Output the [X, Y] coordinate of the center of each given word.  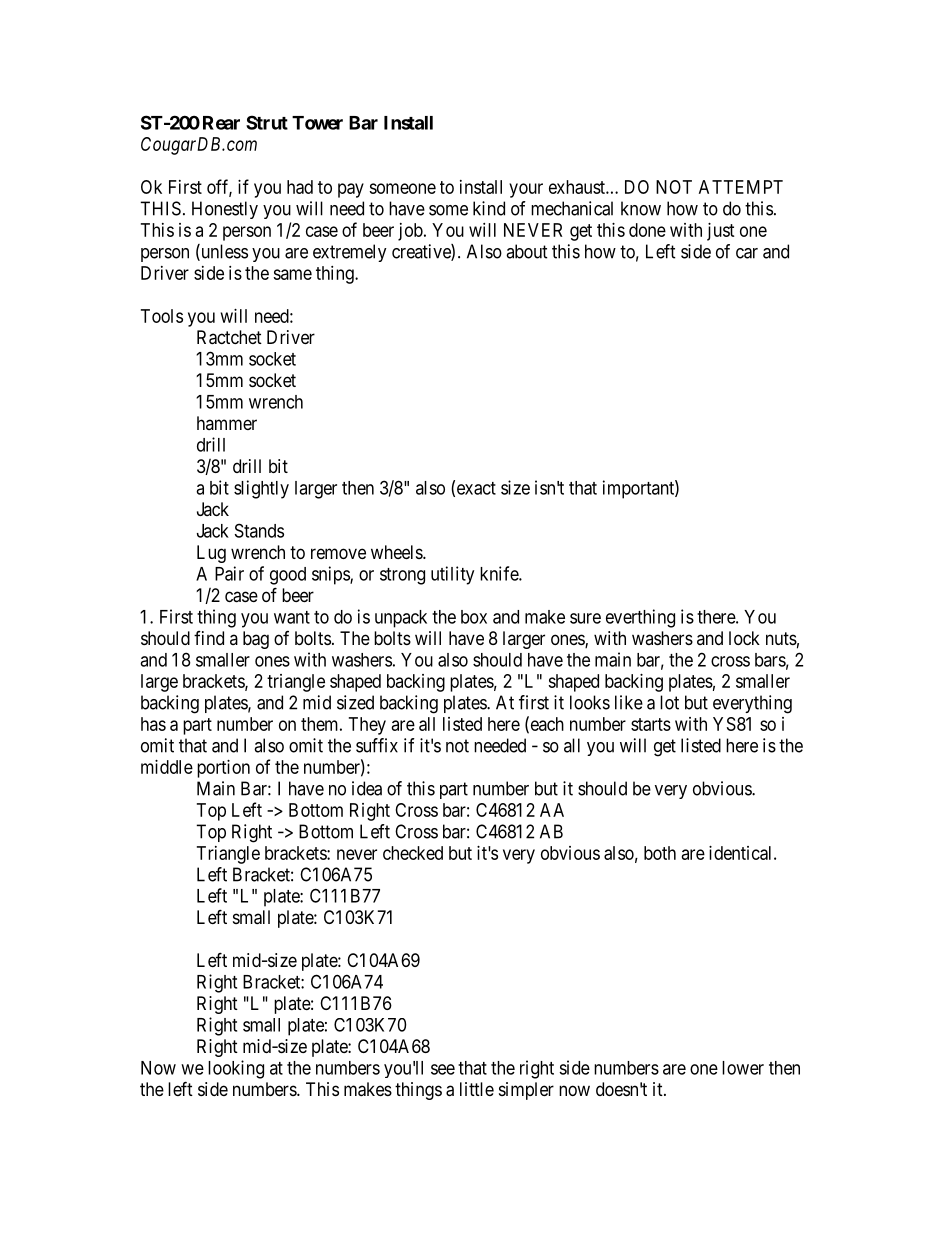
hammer [227, 423]
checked [413, 853]
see [443, 1069]
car [747, 253]
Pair [229, 573]
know [641, 208]
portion [223, 769]
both [660, 853]
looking [236, 1069]
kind [489, 208]
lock [744, 638]
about [527, 251]
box [474, 617]
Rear [221, 123]
